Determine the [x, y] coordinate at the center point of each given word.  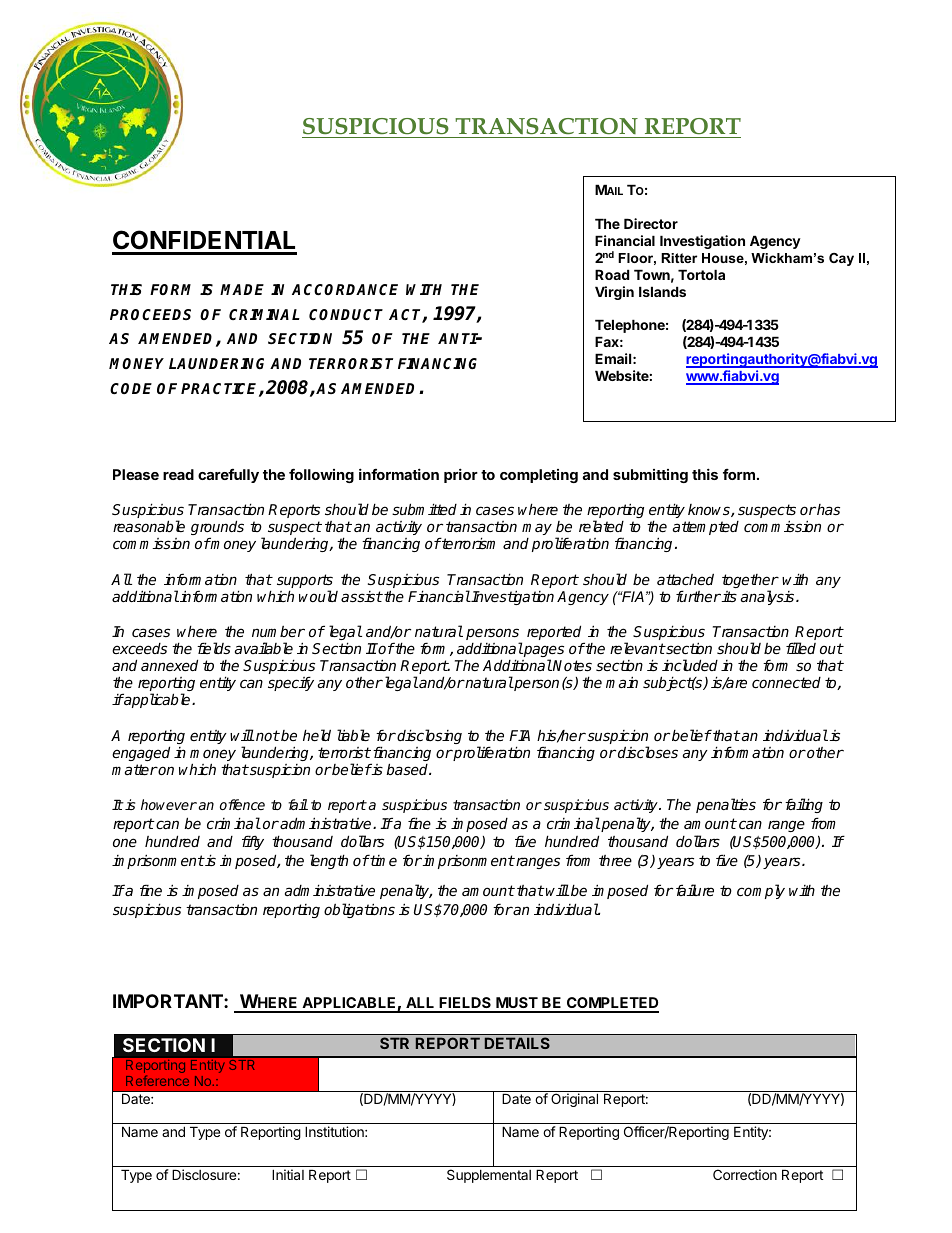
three [615, 860]
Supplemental [489, 1176]
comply [761, 891]
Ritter [679, 258]
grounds [217, 529]
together [750, 582]
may [537, 529]
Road [612, 274]
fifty [253, 842]
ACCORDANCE [345, 289]
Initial [288, 1174]
